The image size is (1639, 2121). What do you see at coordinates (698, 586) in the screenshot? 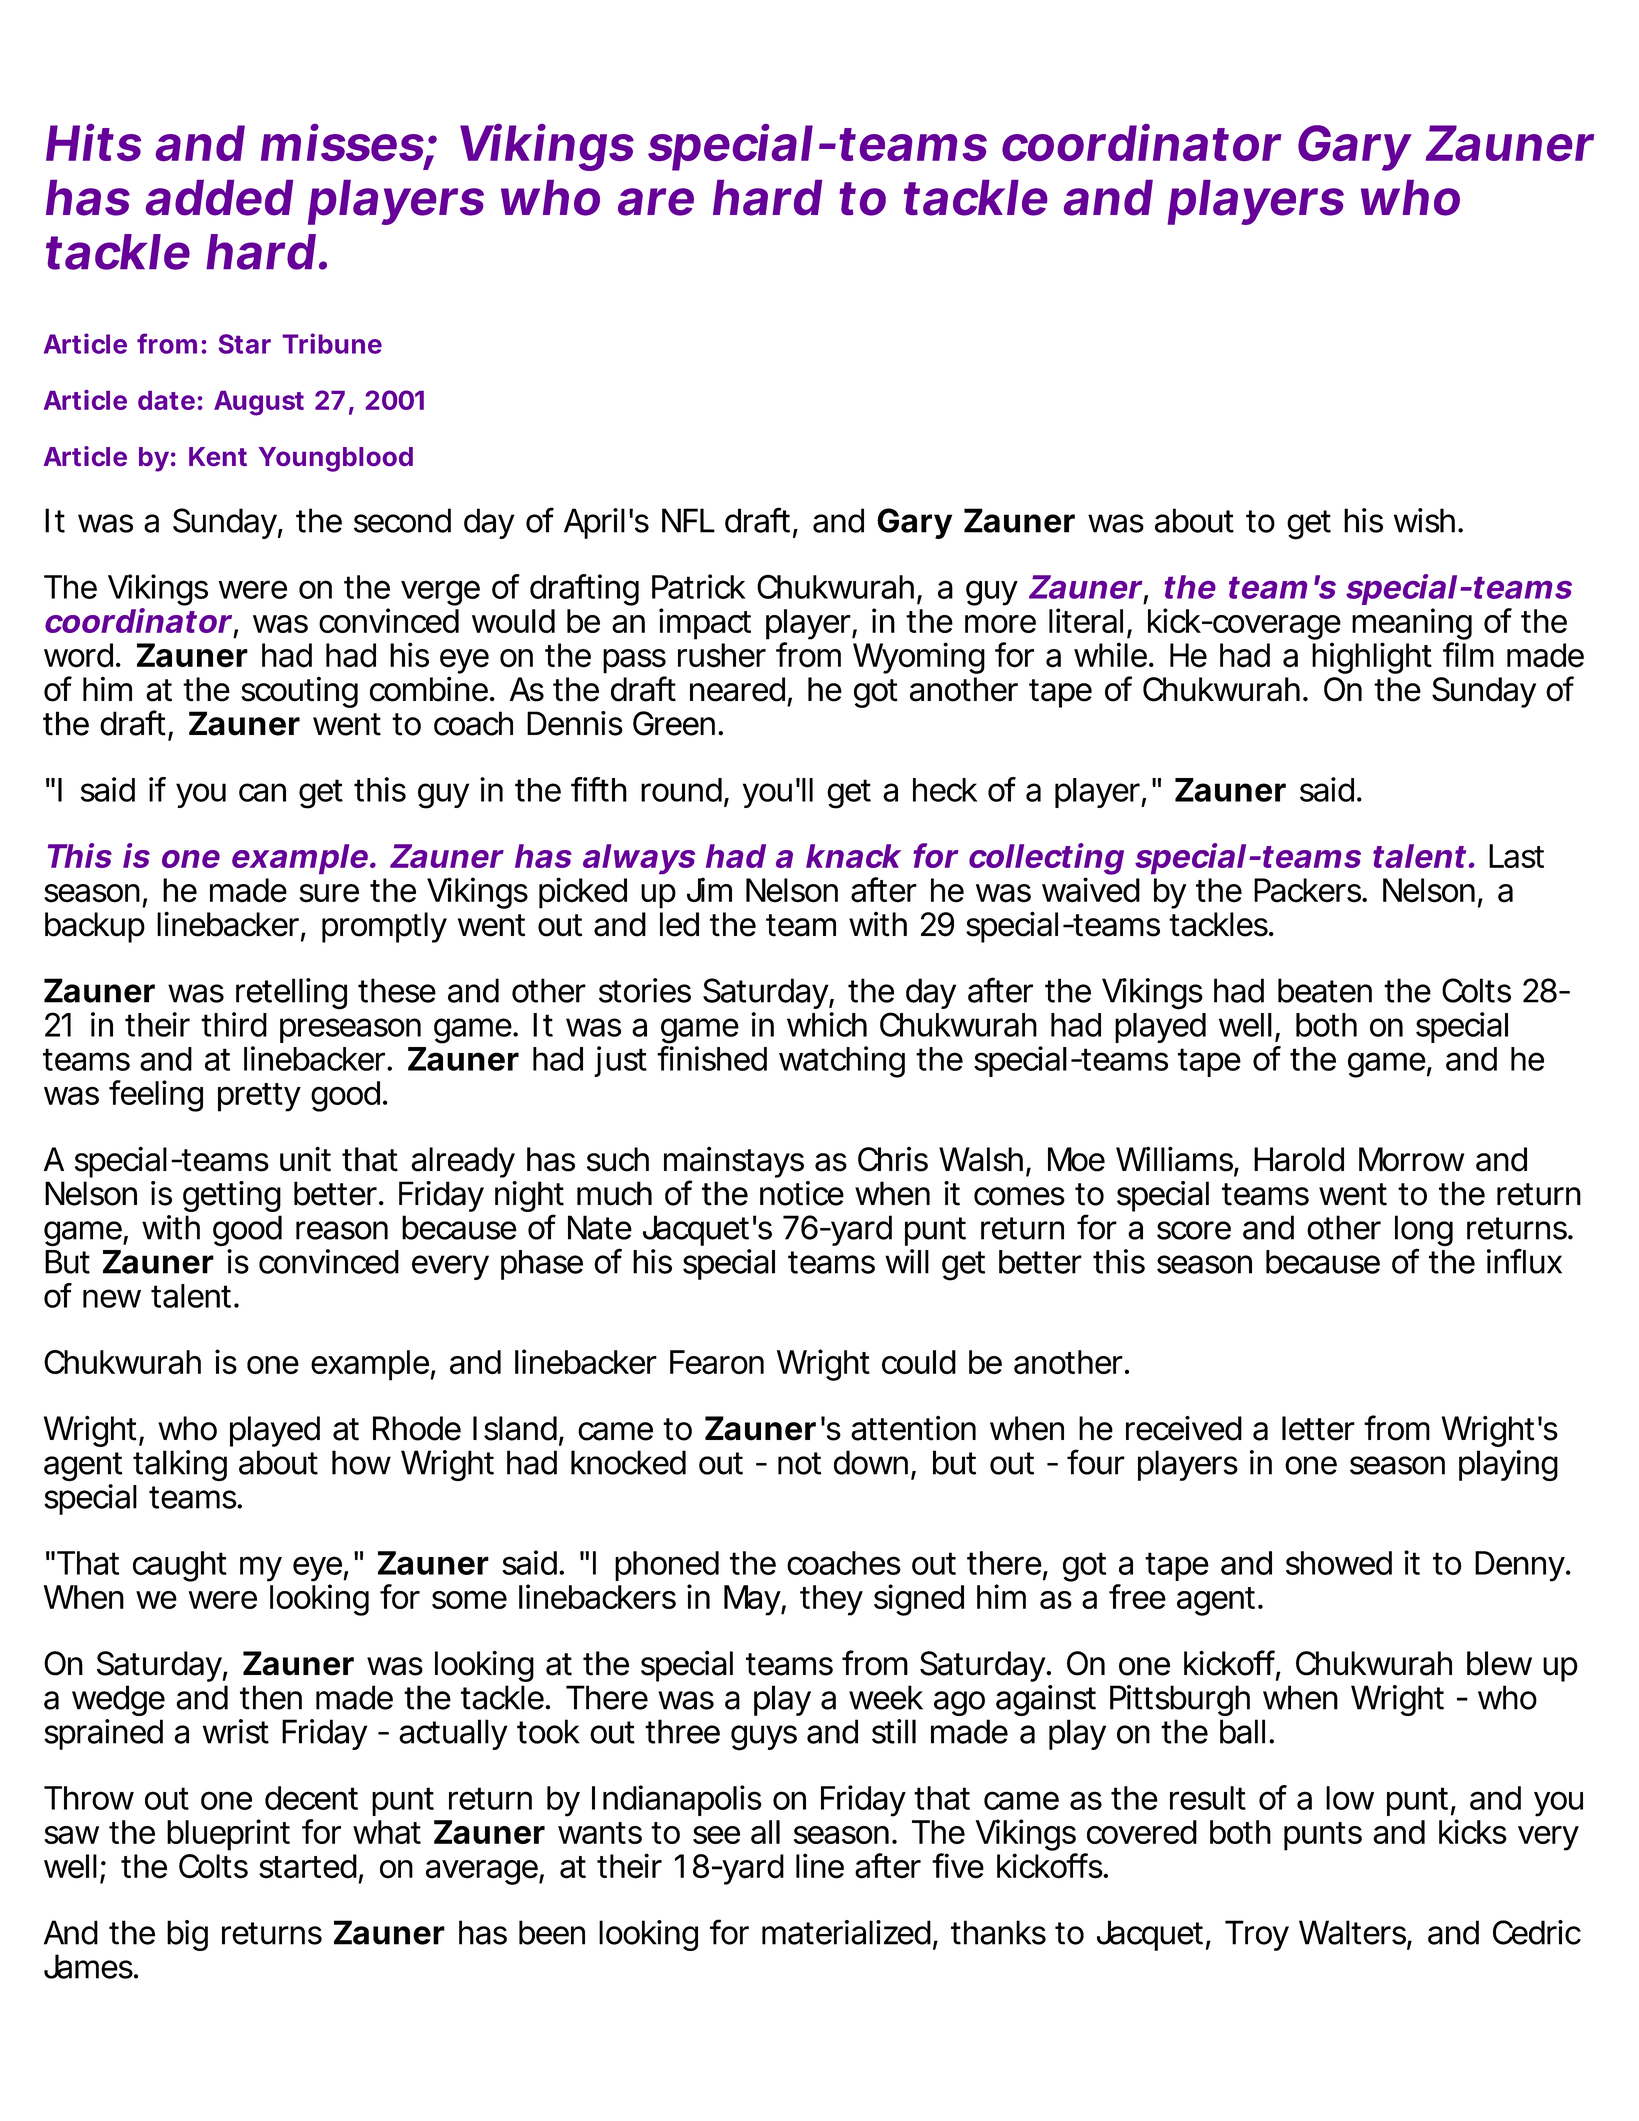
I see `Patrick` at bounding box center [698, 586].
